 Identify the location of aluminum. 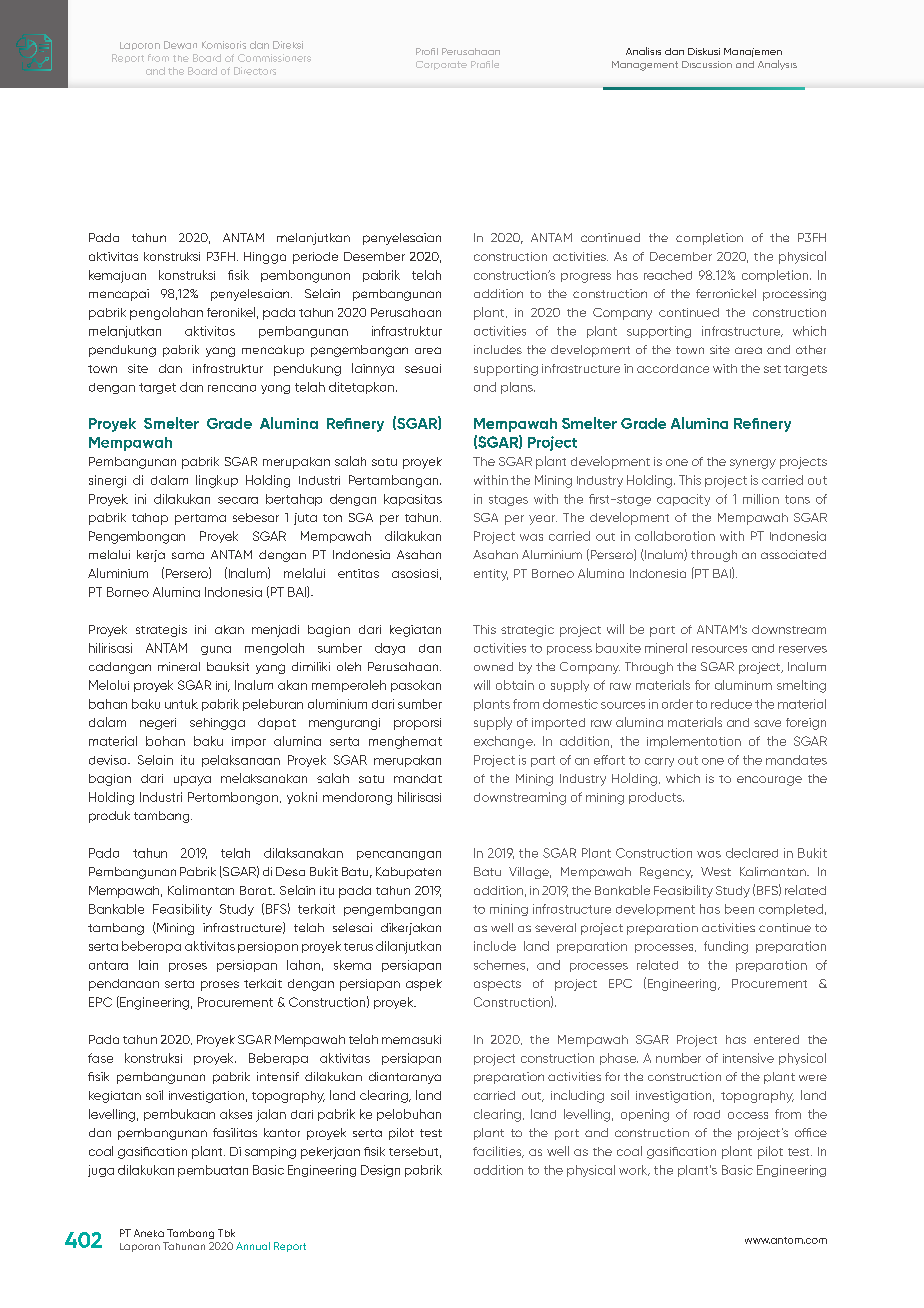
(743, 685).
